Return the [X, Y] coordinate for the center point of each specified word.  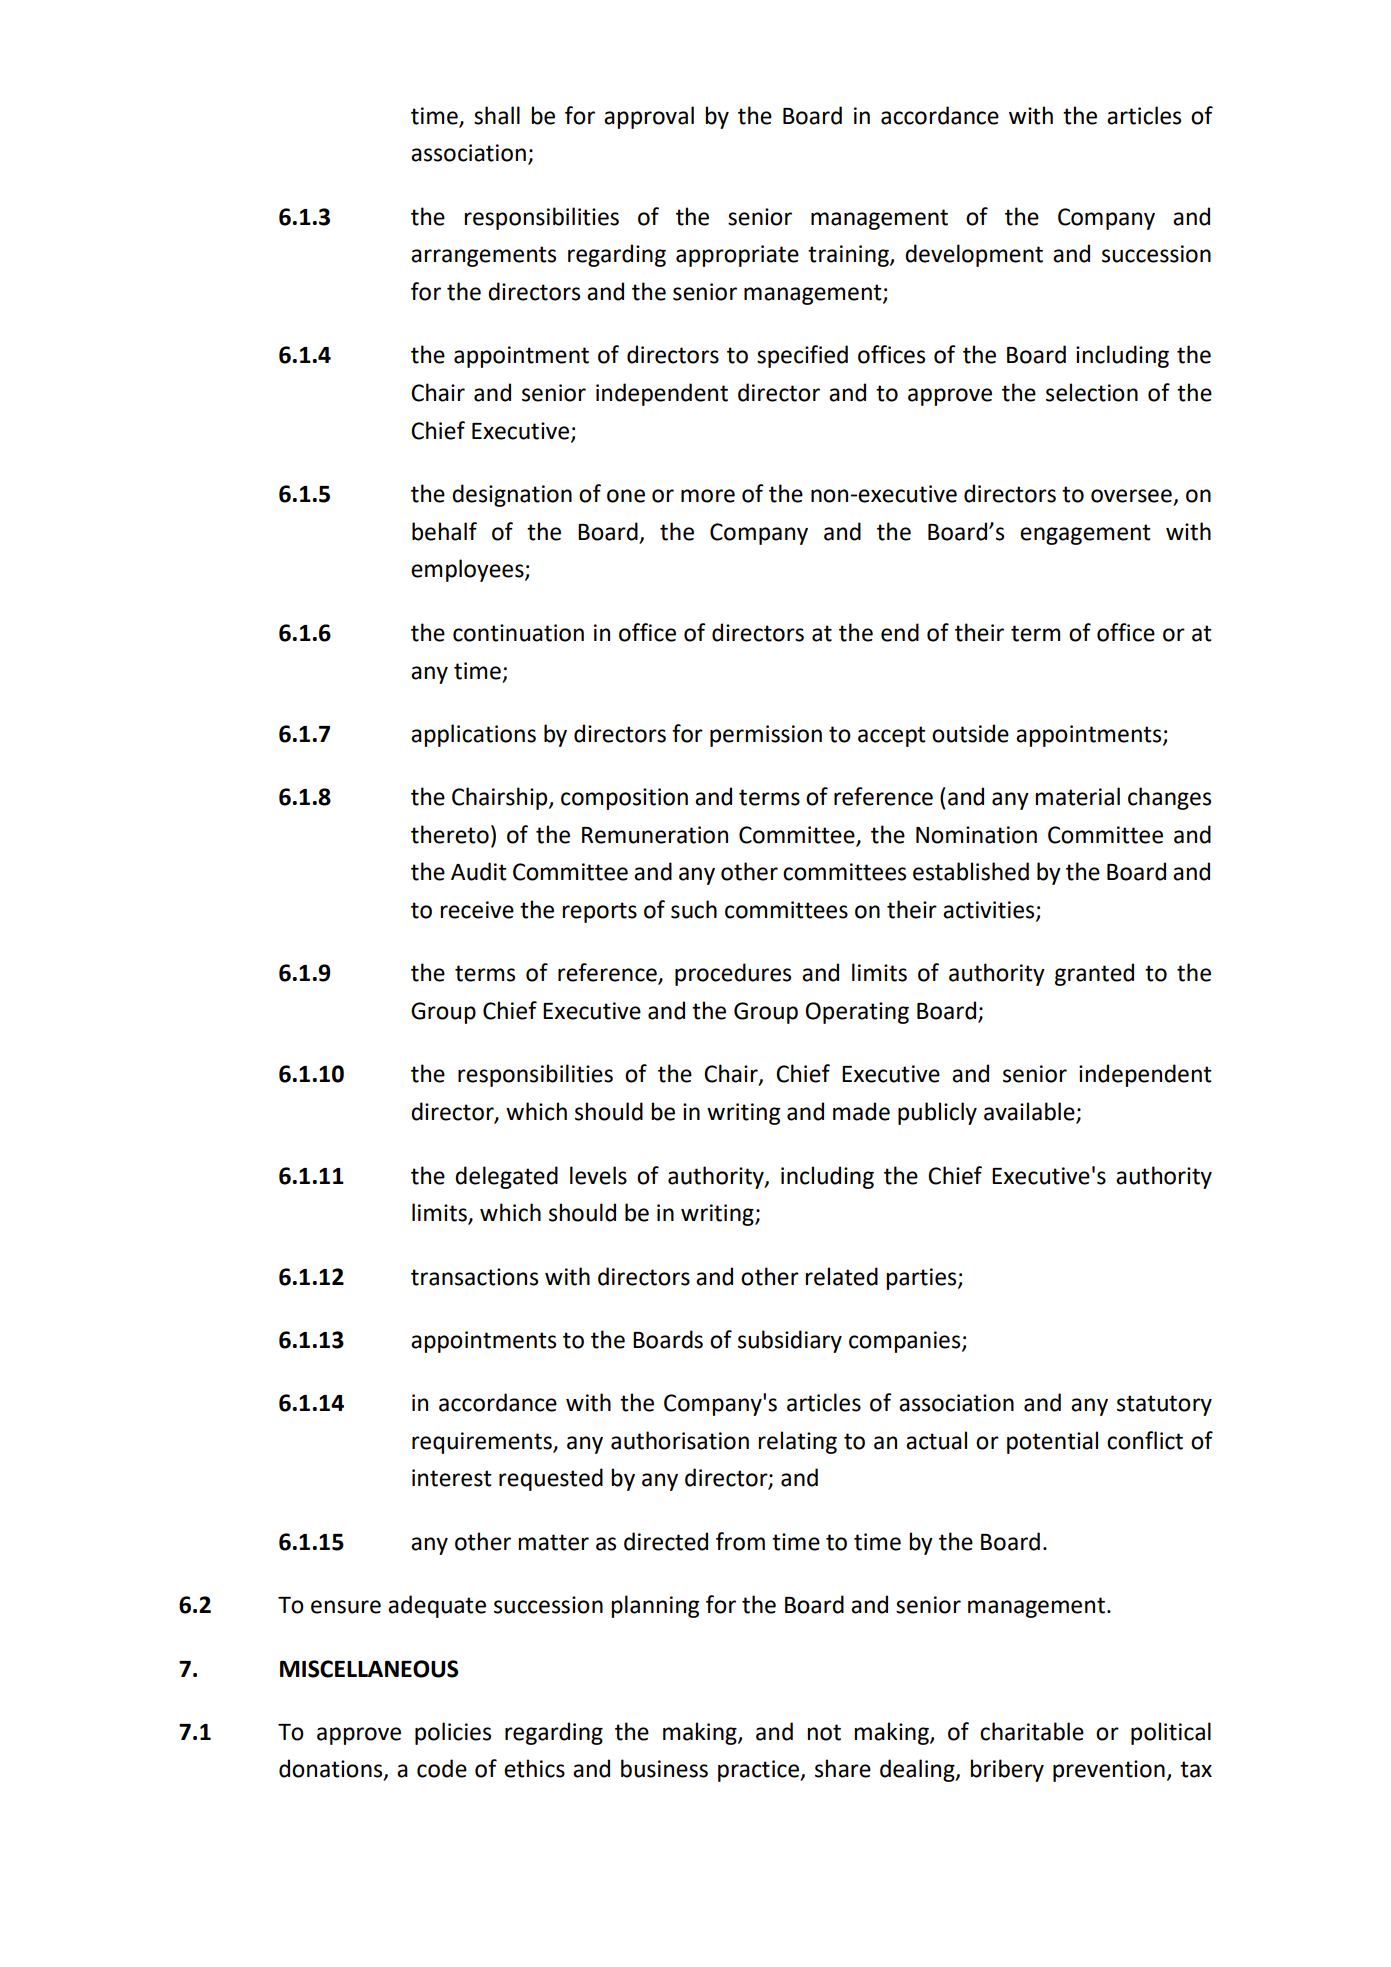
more [708, 496]
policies [453, 1733]
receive [477, 910]
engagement [1085, 534]
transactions [474, 1277]
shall [497, 115]
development [974, 255]
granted [1094, 974]
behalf [444, 531]
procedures [733, 974]
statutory [1164, 1405]
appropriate [737, 256]
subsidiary [790, 1341]
